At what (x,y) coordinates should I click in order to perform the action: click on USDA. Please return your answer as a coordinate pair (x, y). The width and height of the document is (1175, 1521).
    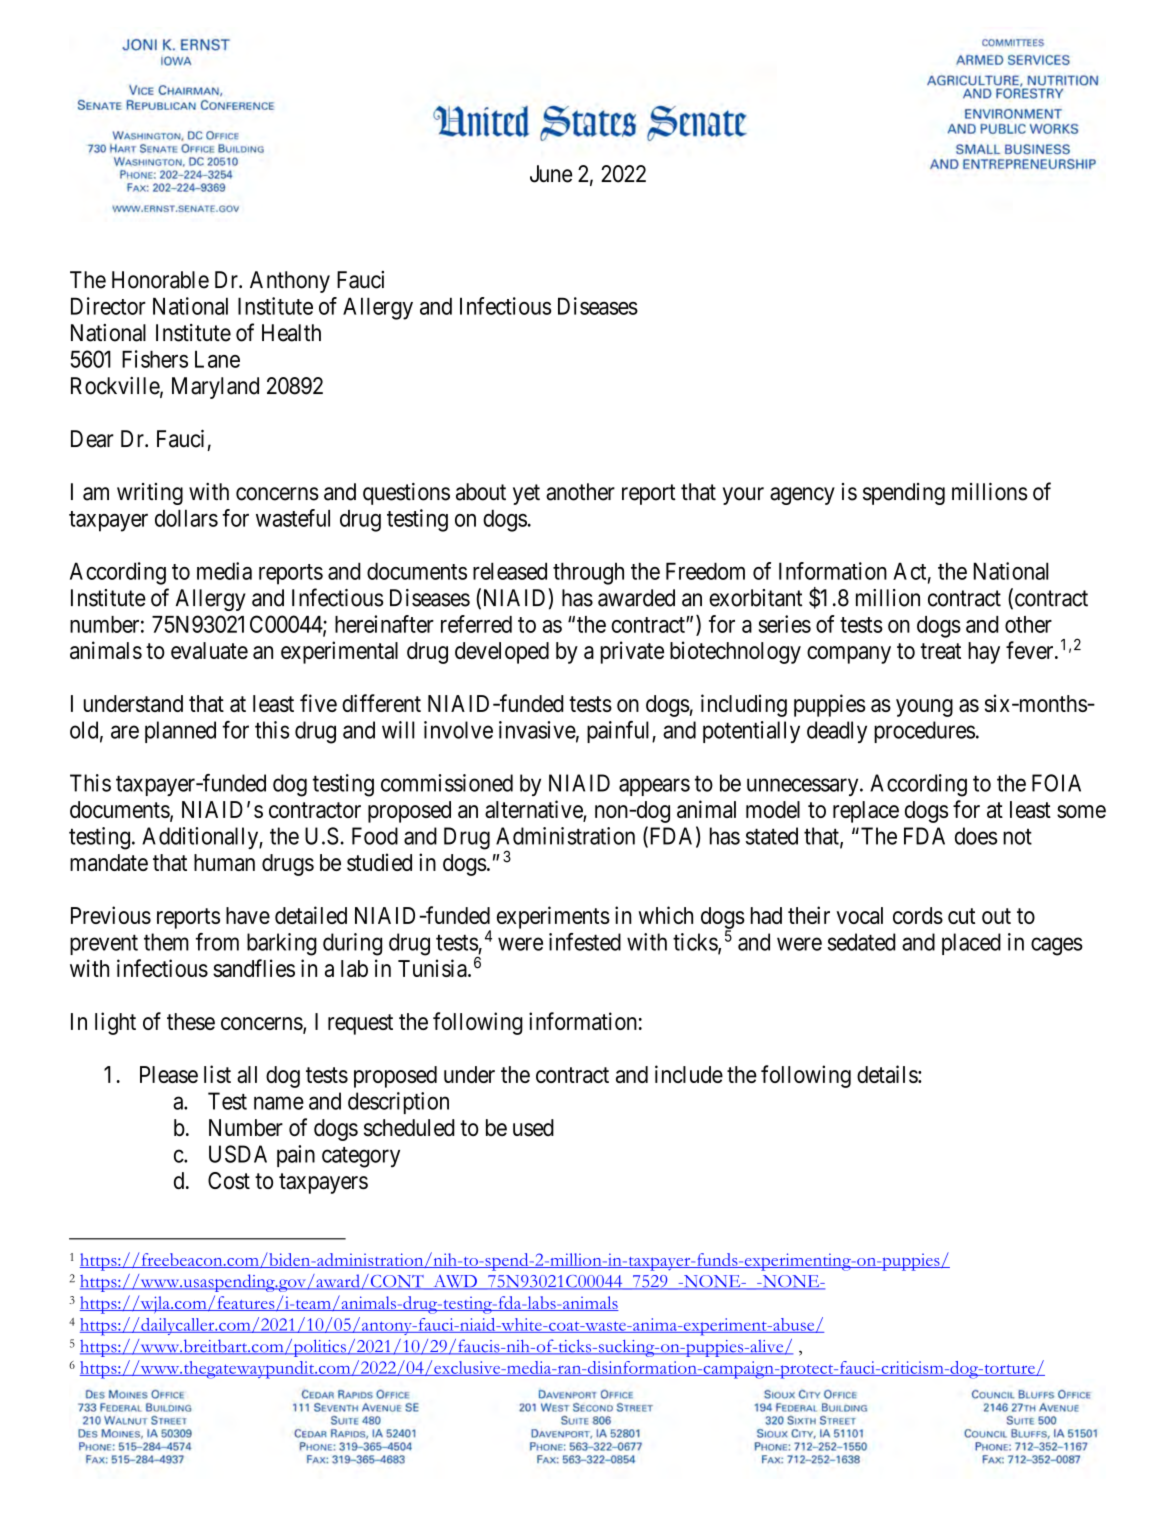
    Looking at the image, I should click on (238, 1154).
